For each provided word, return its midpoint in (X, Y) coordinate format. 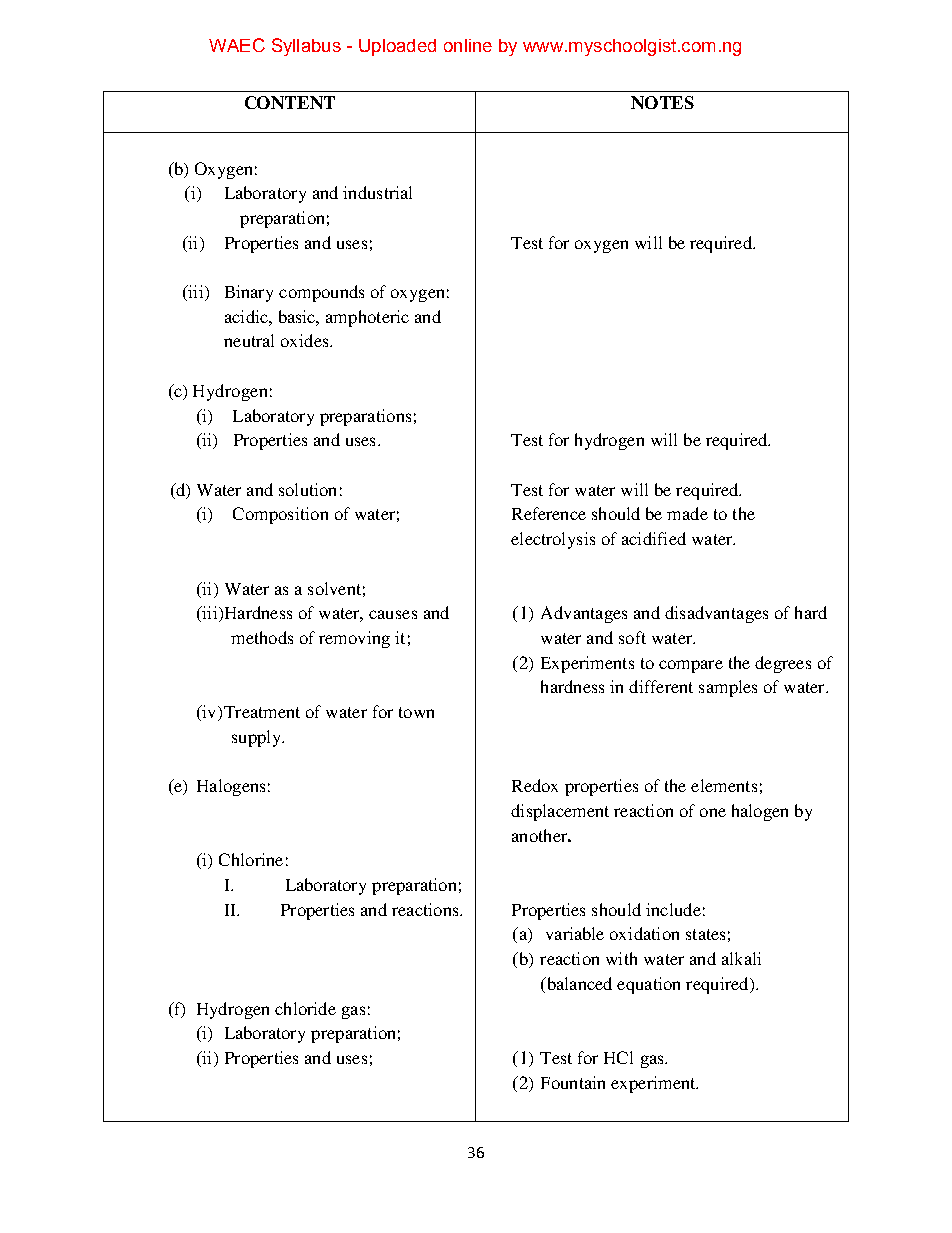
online (468, 45)
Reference (549, 513)
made (687, 513)
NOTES (662, 102)
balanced (578, 985)
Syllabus (306, 47)
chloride (305, 1008)
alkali (741, 958)
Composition (280, 515)
